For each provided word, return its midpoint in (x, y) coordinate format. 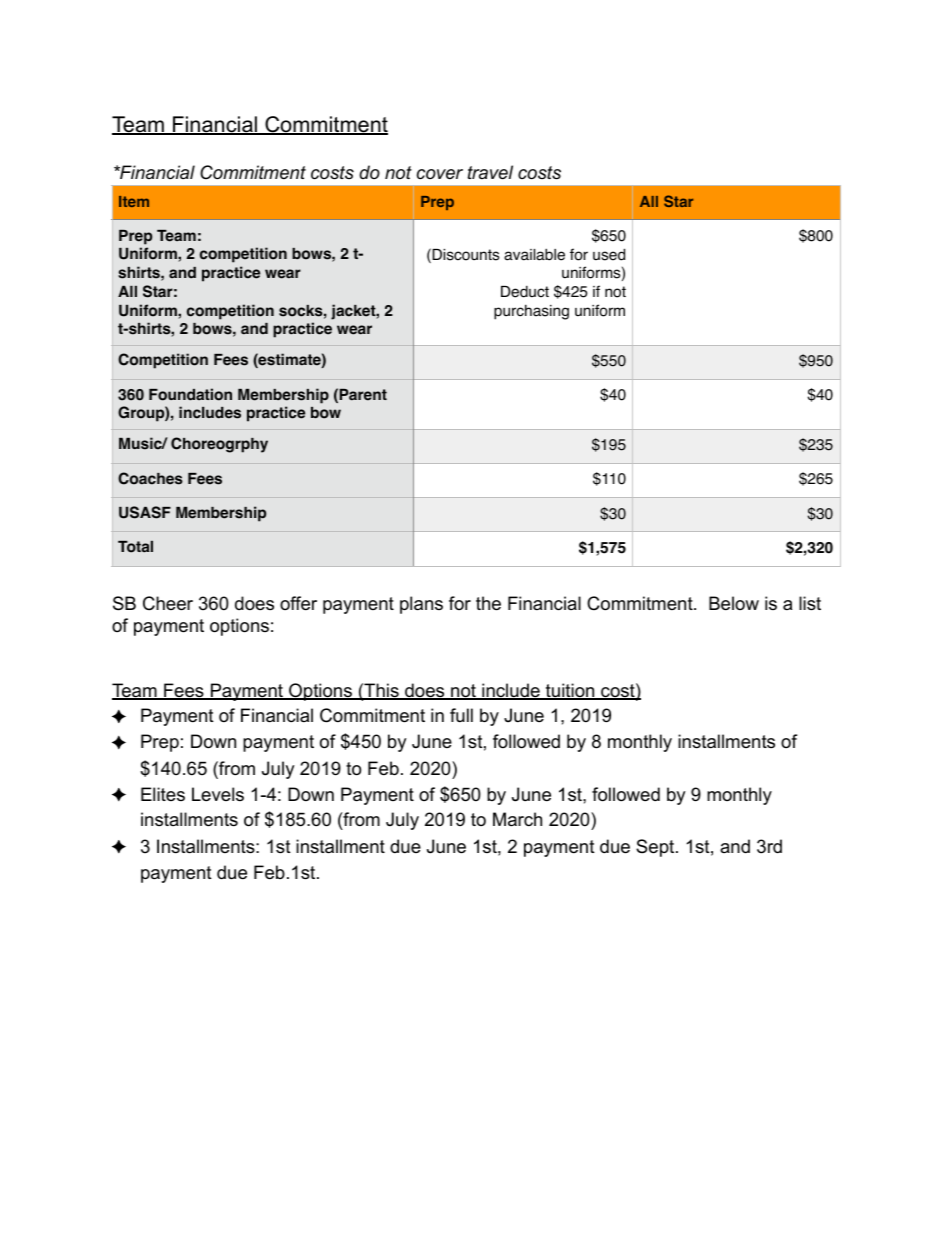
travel (490, 172)
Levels (218, 794)
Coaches (150, 478)
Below (734, 603)
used (609, 254)
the (488, 603)
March (517, 819)
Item (134, 201)
